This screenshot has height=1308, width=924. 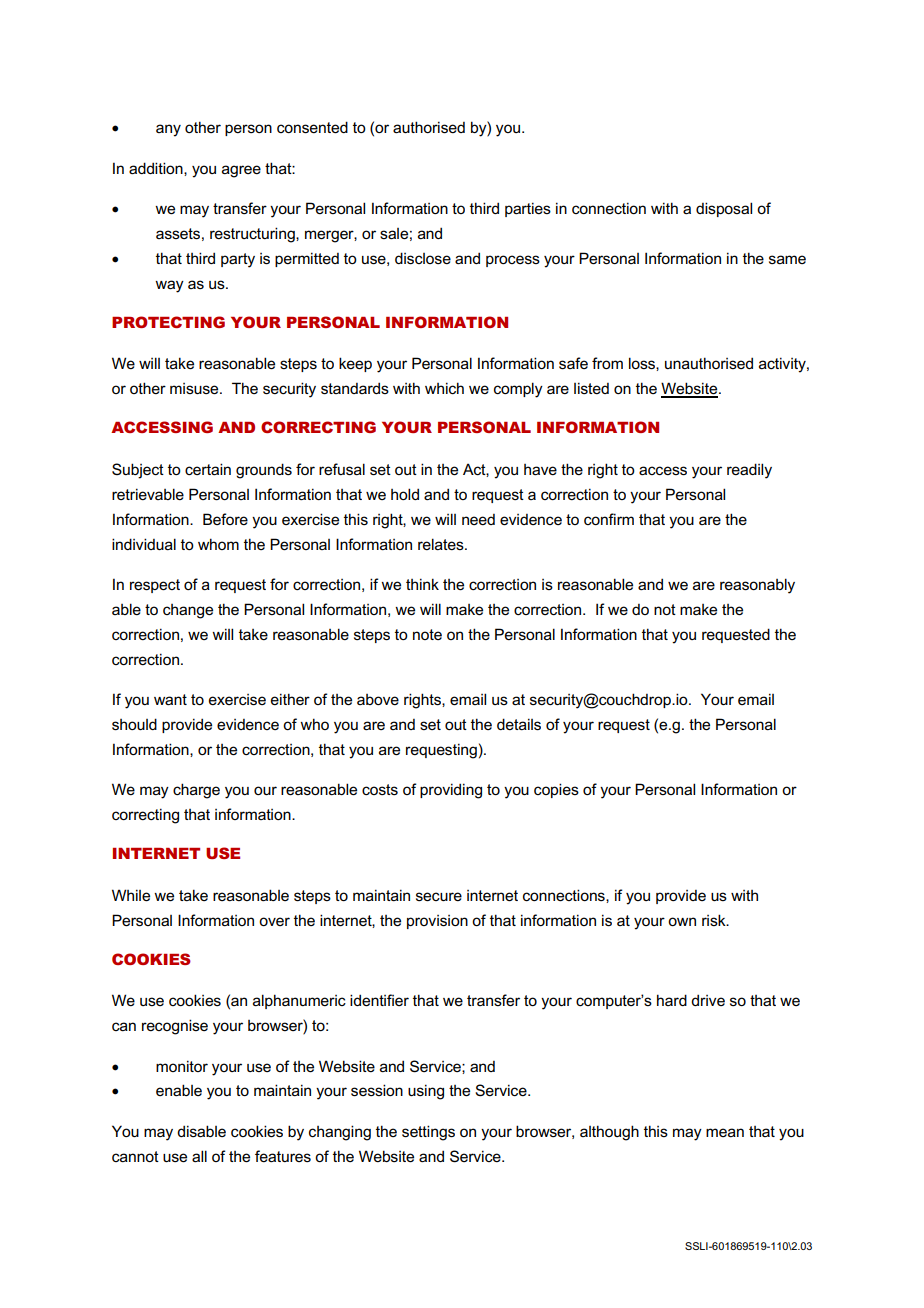 What do you see at coordinates (199, 1156) in the screenshot?
I see `all` at bounding box center [199, 1156].
